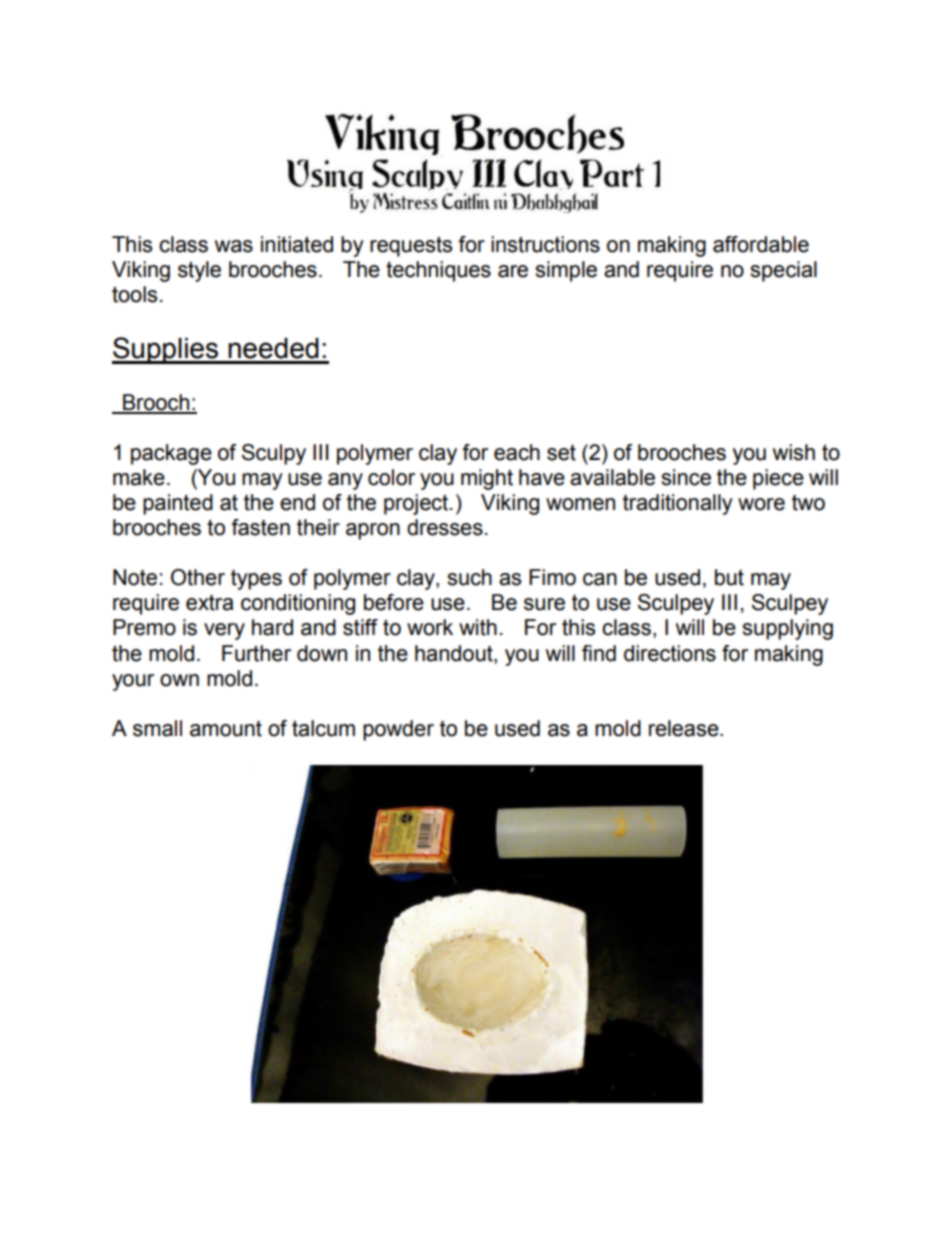 The width and height of the page is (952, 1233). Describe the element at coordinates (469, 577) in the page. I see `such` at that location.
